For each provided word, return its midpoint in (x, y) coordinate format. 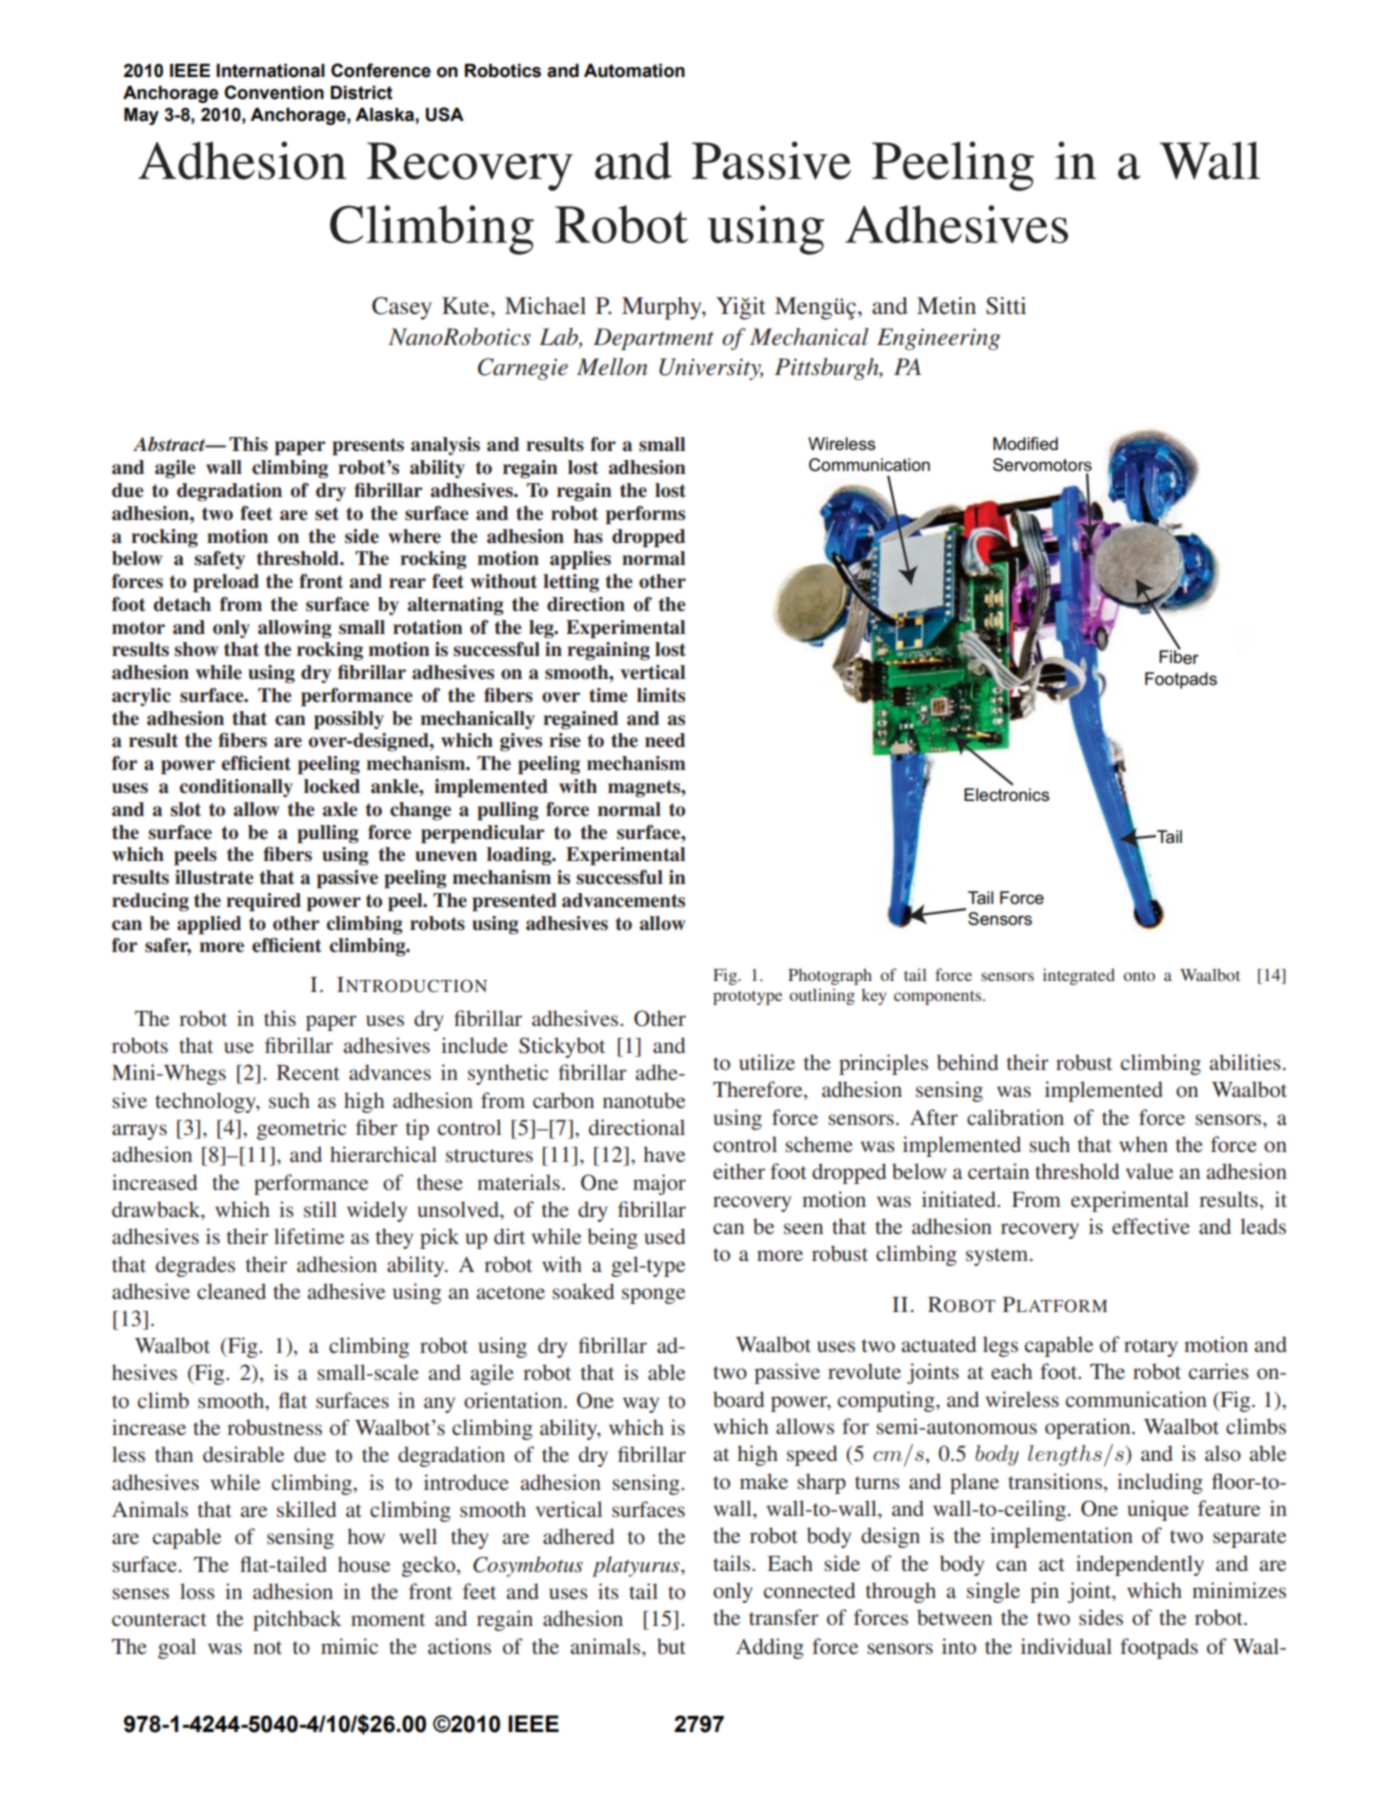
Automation (634, 71)
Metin (946, 306)
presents (368, 447)
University (711, 369)
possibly (349, 720)
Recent (308, 1073)
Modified (1025, 443)
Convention (274, 92)
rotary (1151, 1348)
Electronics (1007, 794)
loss (197, 1591)
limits (661, 695)
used (665, 1236)
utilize (767, 1062)
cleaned (231, 1291)
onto (1139, 976)
